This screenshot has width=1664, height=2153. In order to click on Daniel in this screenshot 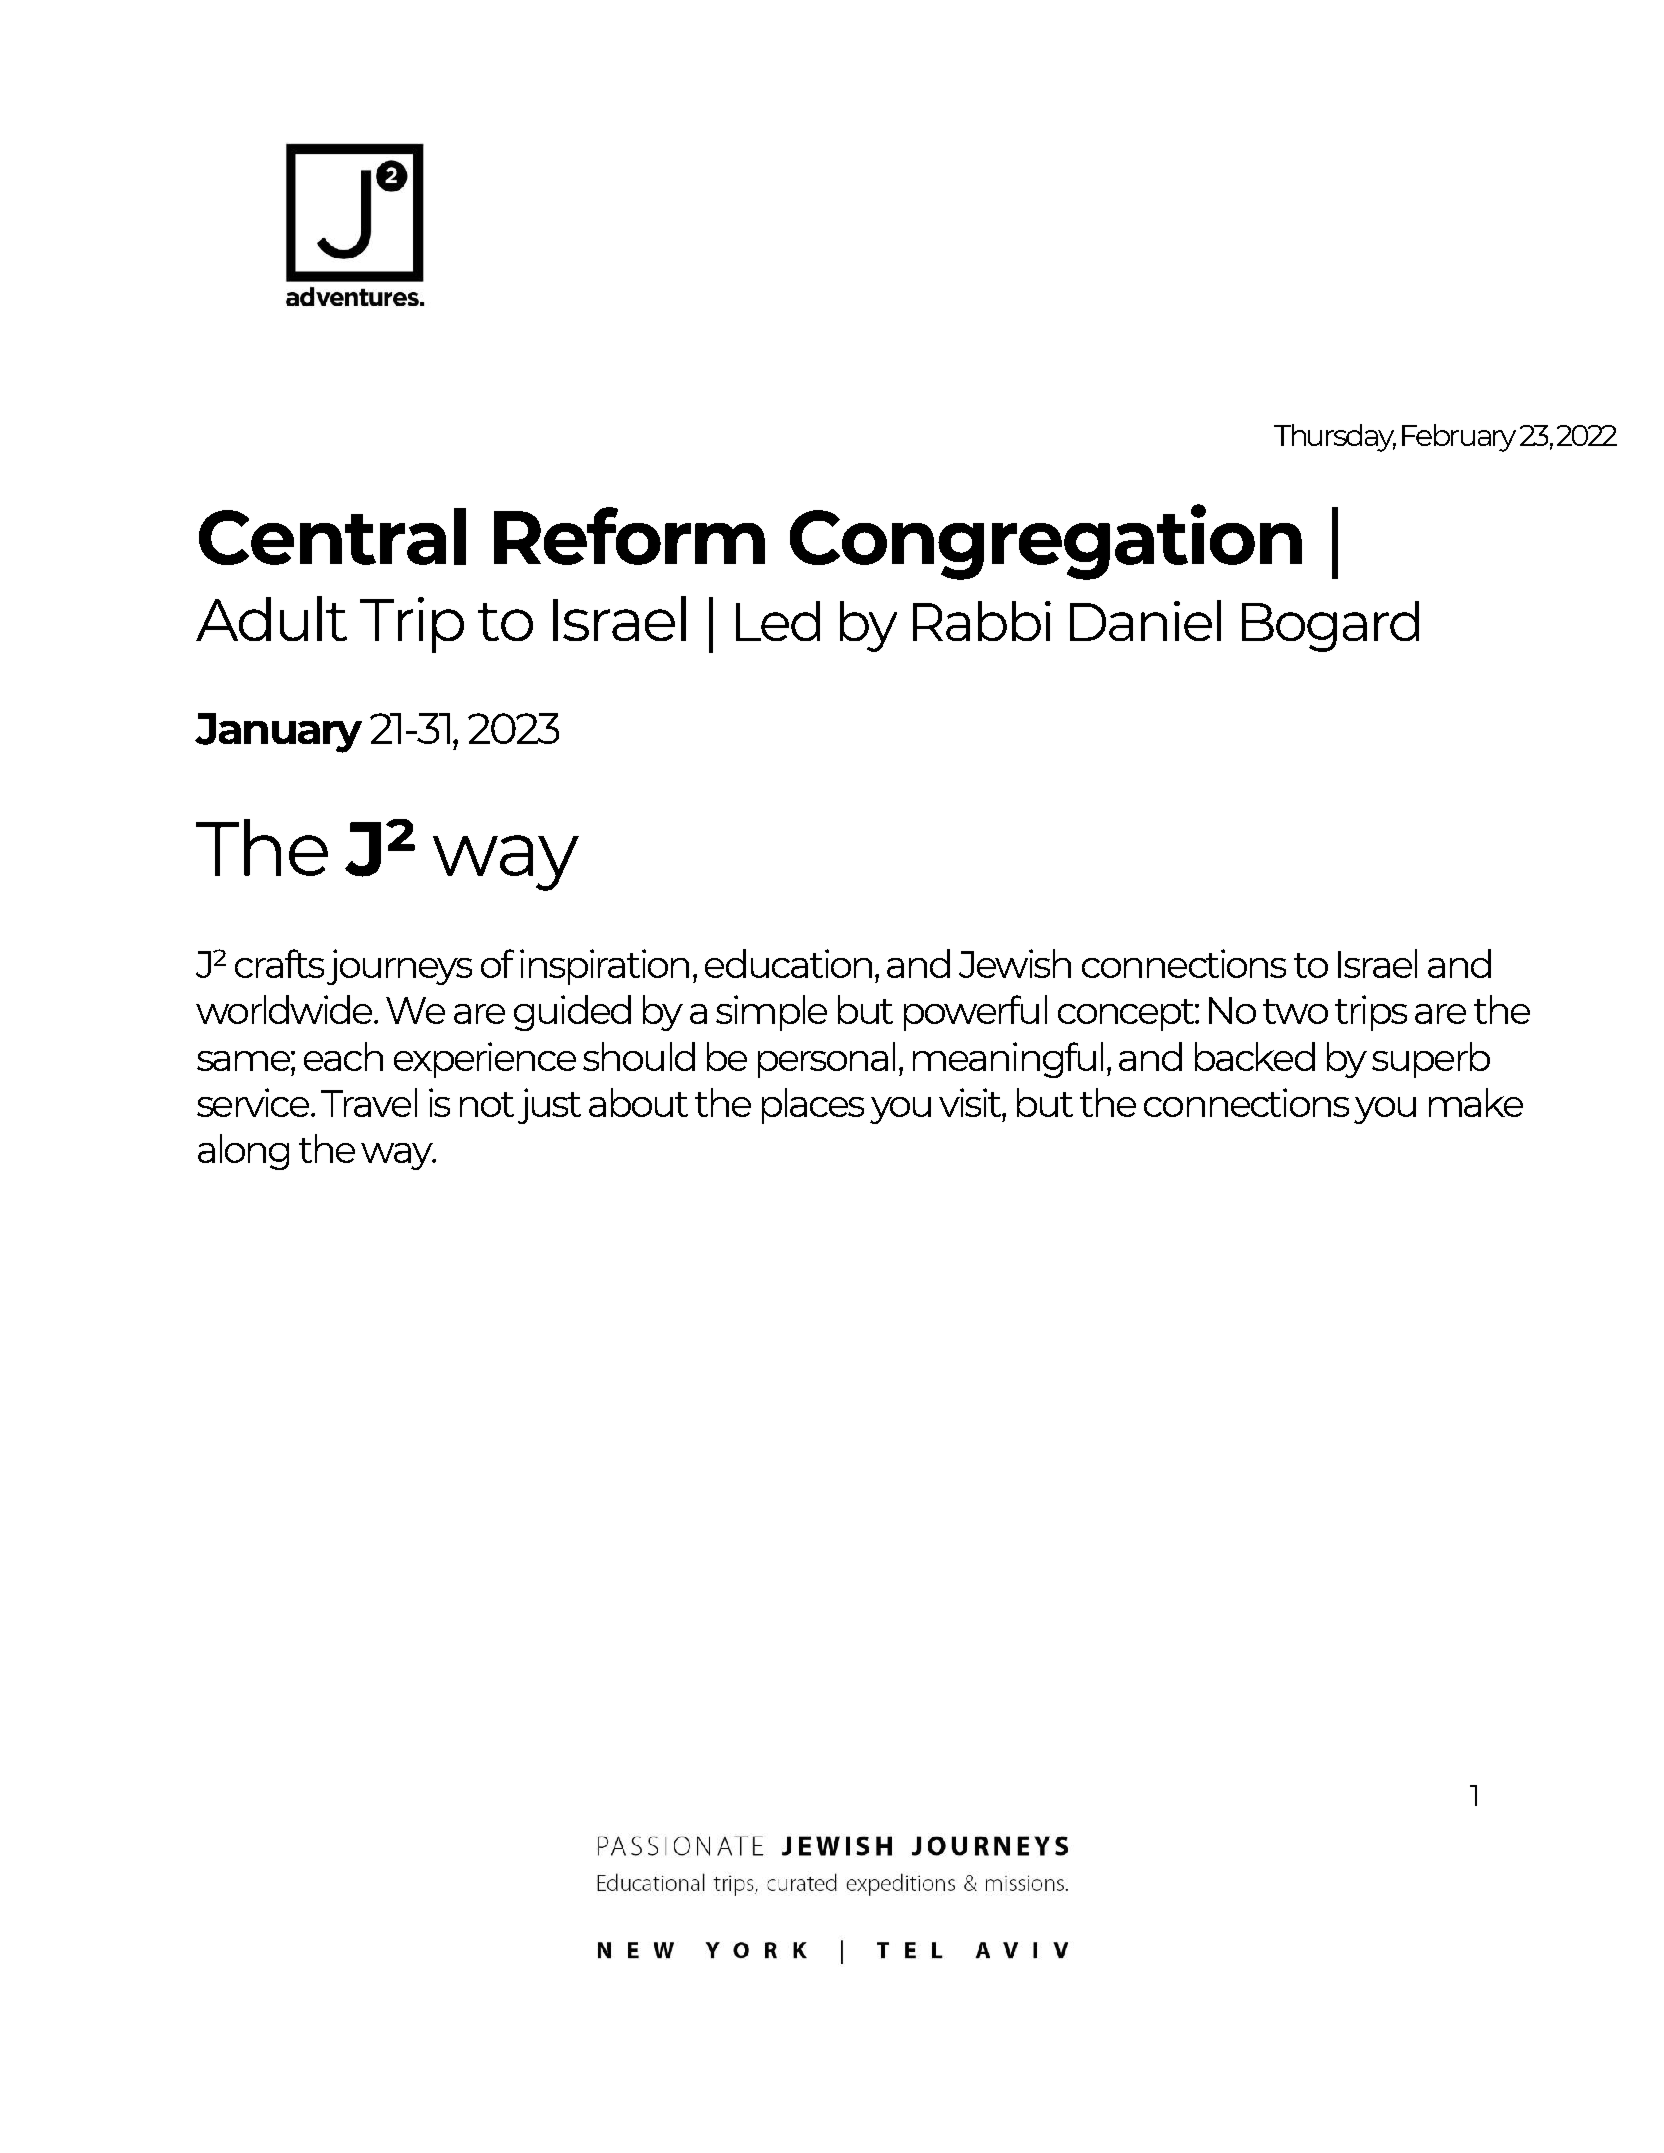, I will do `click(1145, 620)`.
